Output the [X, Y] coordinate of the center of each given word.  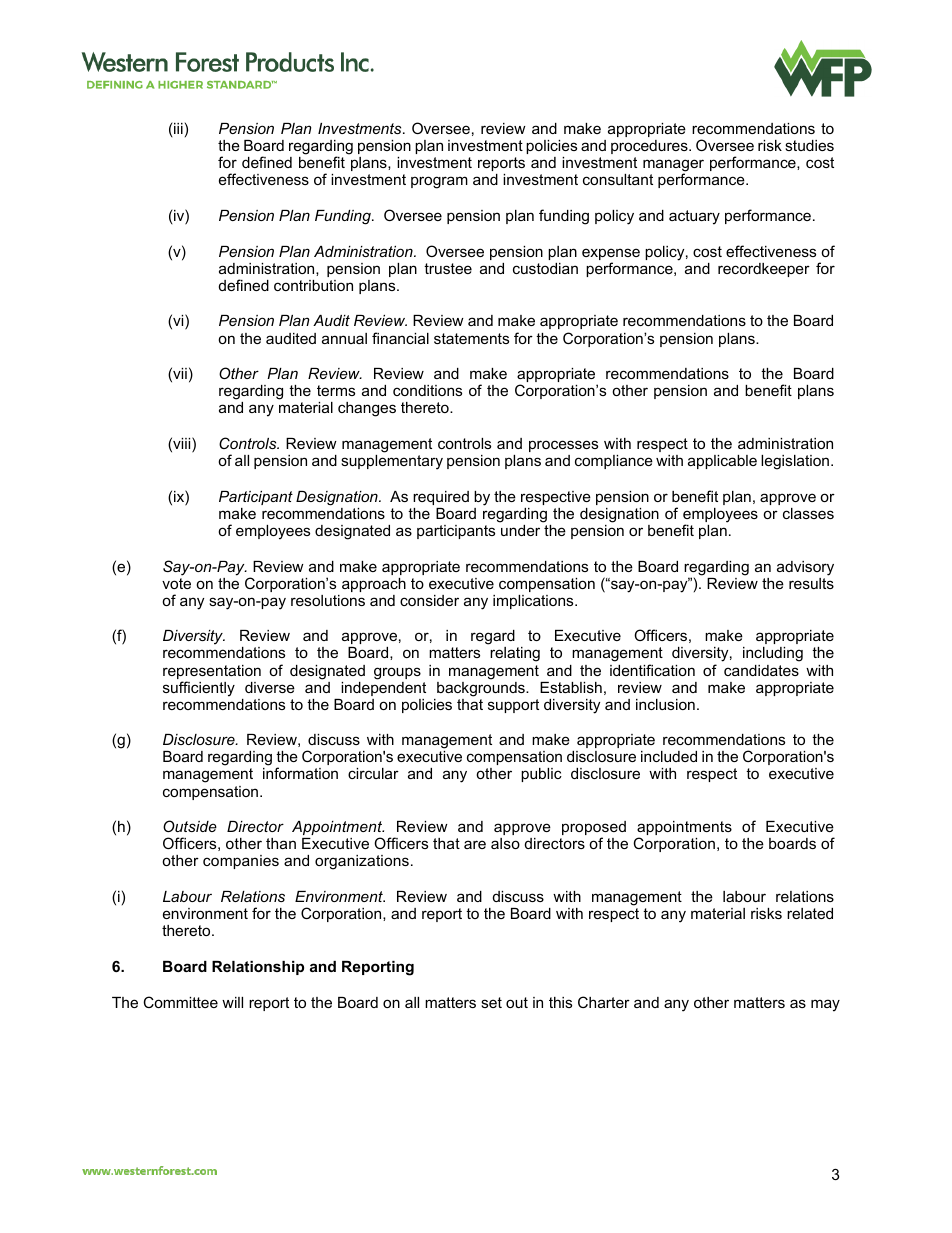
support [513, 706]
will [232, 1002]
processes [563, 446]
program [439, 182]
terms [336, 390]
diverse [270, 687]
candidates [761, 670]
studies [809, 145]
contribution [313, 285]
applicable [722, 462]
